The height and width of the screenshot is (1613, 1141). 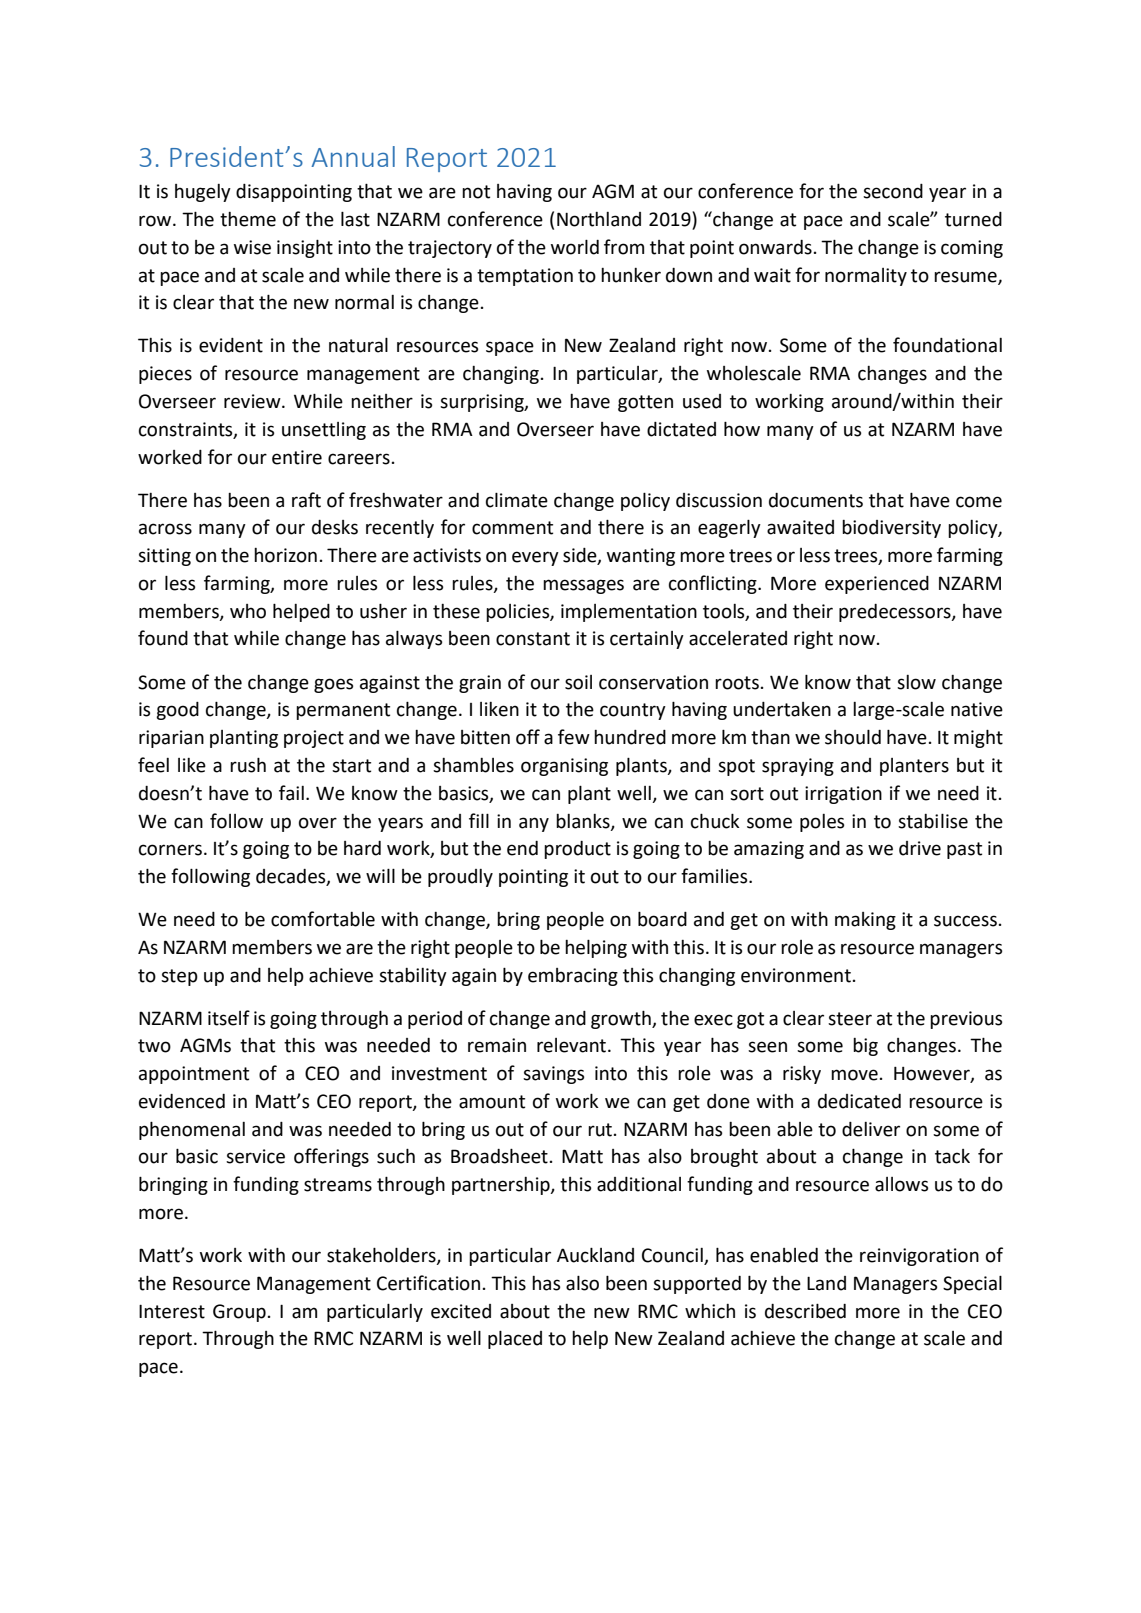 I want to click on documents, so click(x=816, y=500).
